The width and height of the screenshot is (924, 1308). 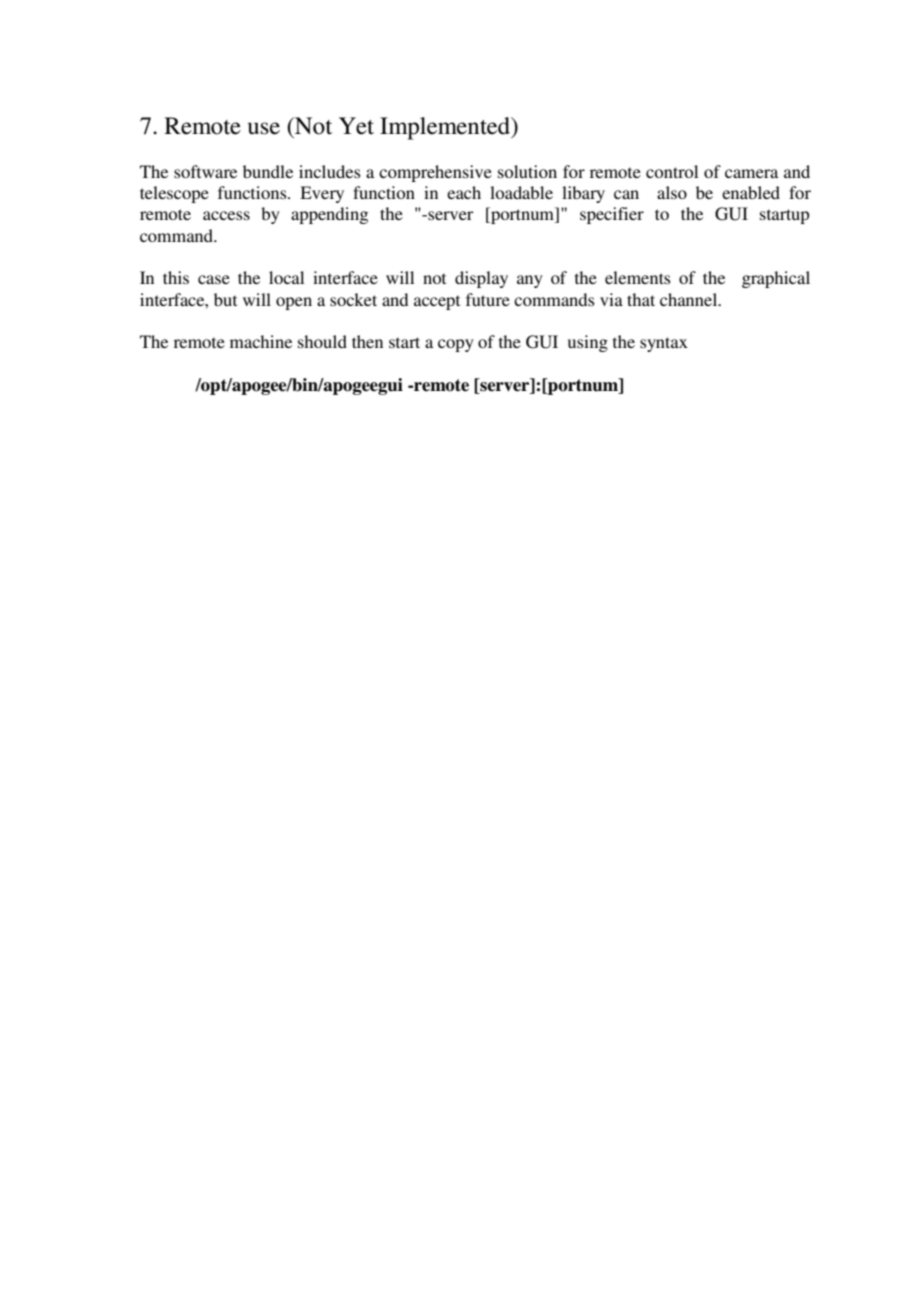 What do you see at coordinates (464, 192) in the screenshot?
I see `each` at bounding box center [464, 192].
